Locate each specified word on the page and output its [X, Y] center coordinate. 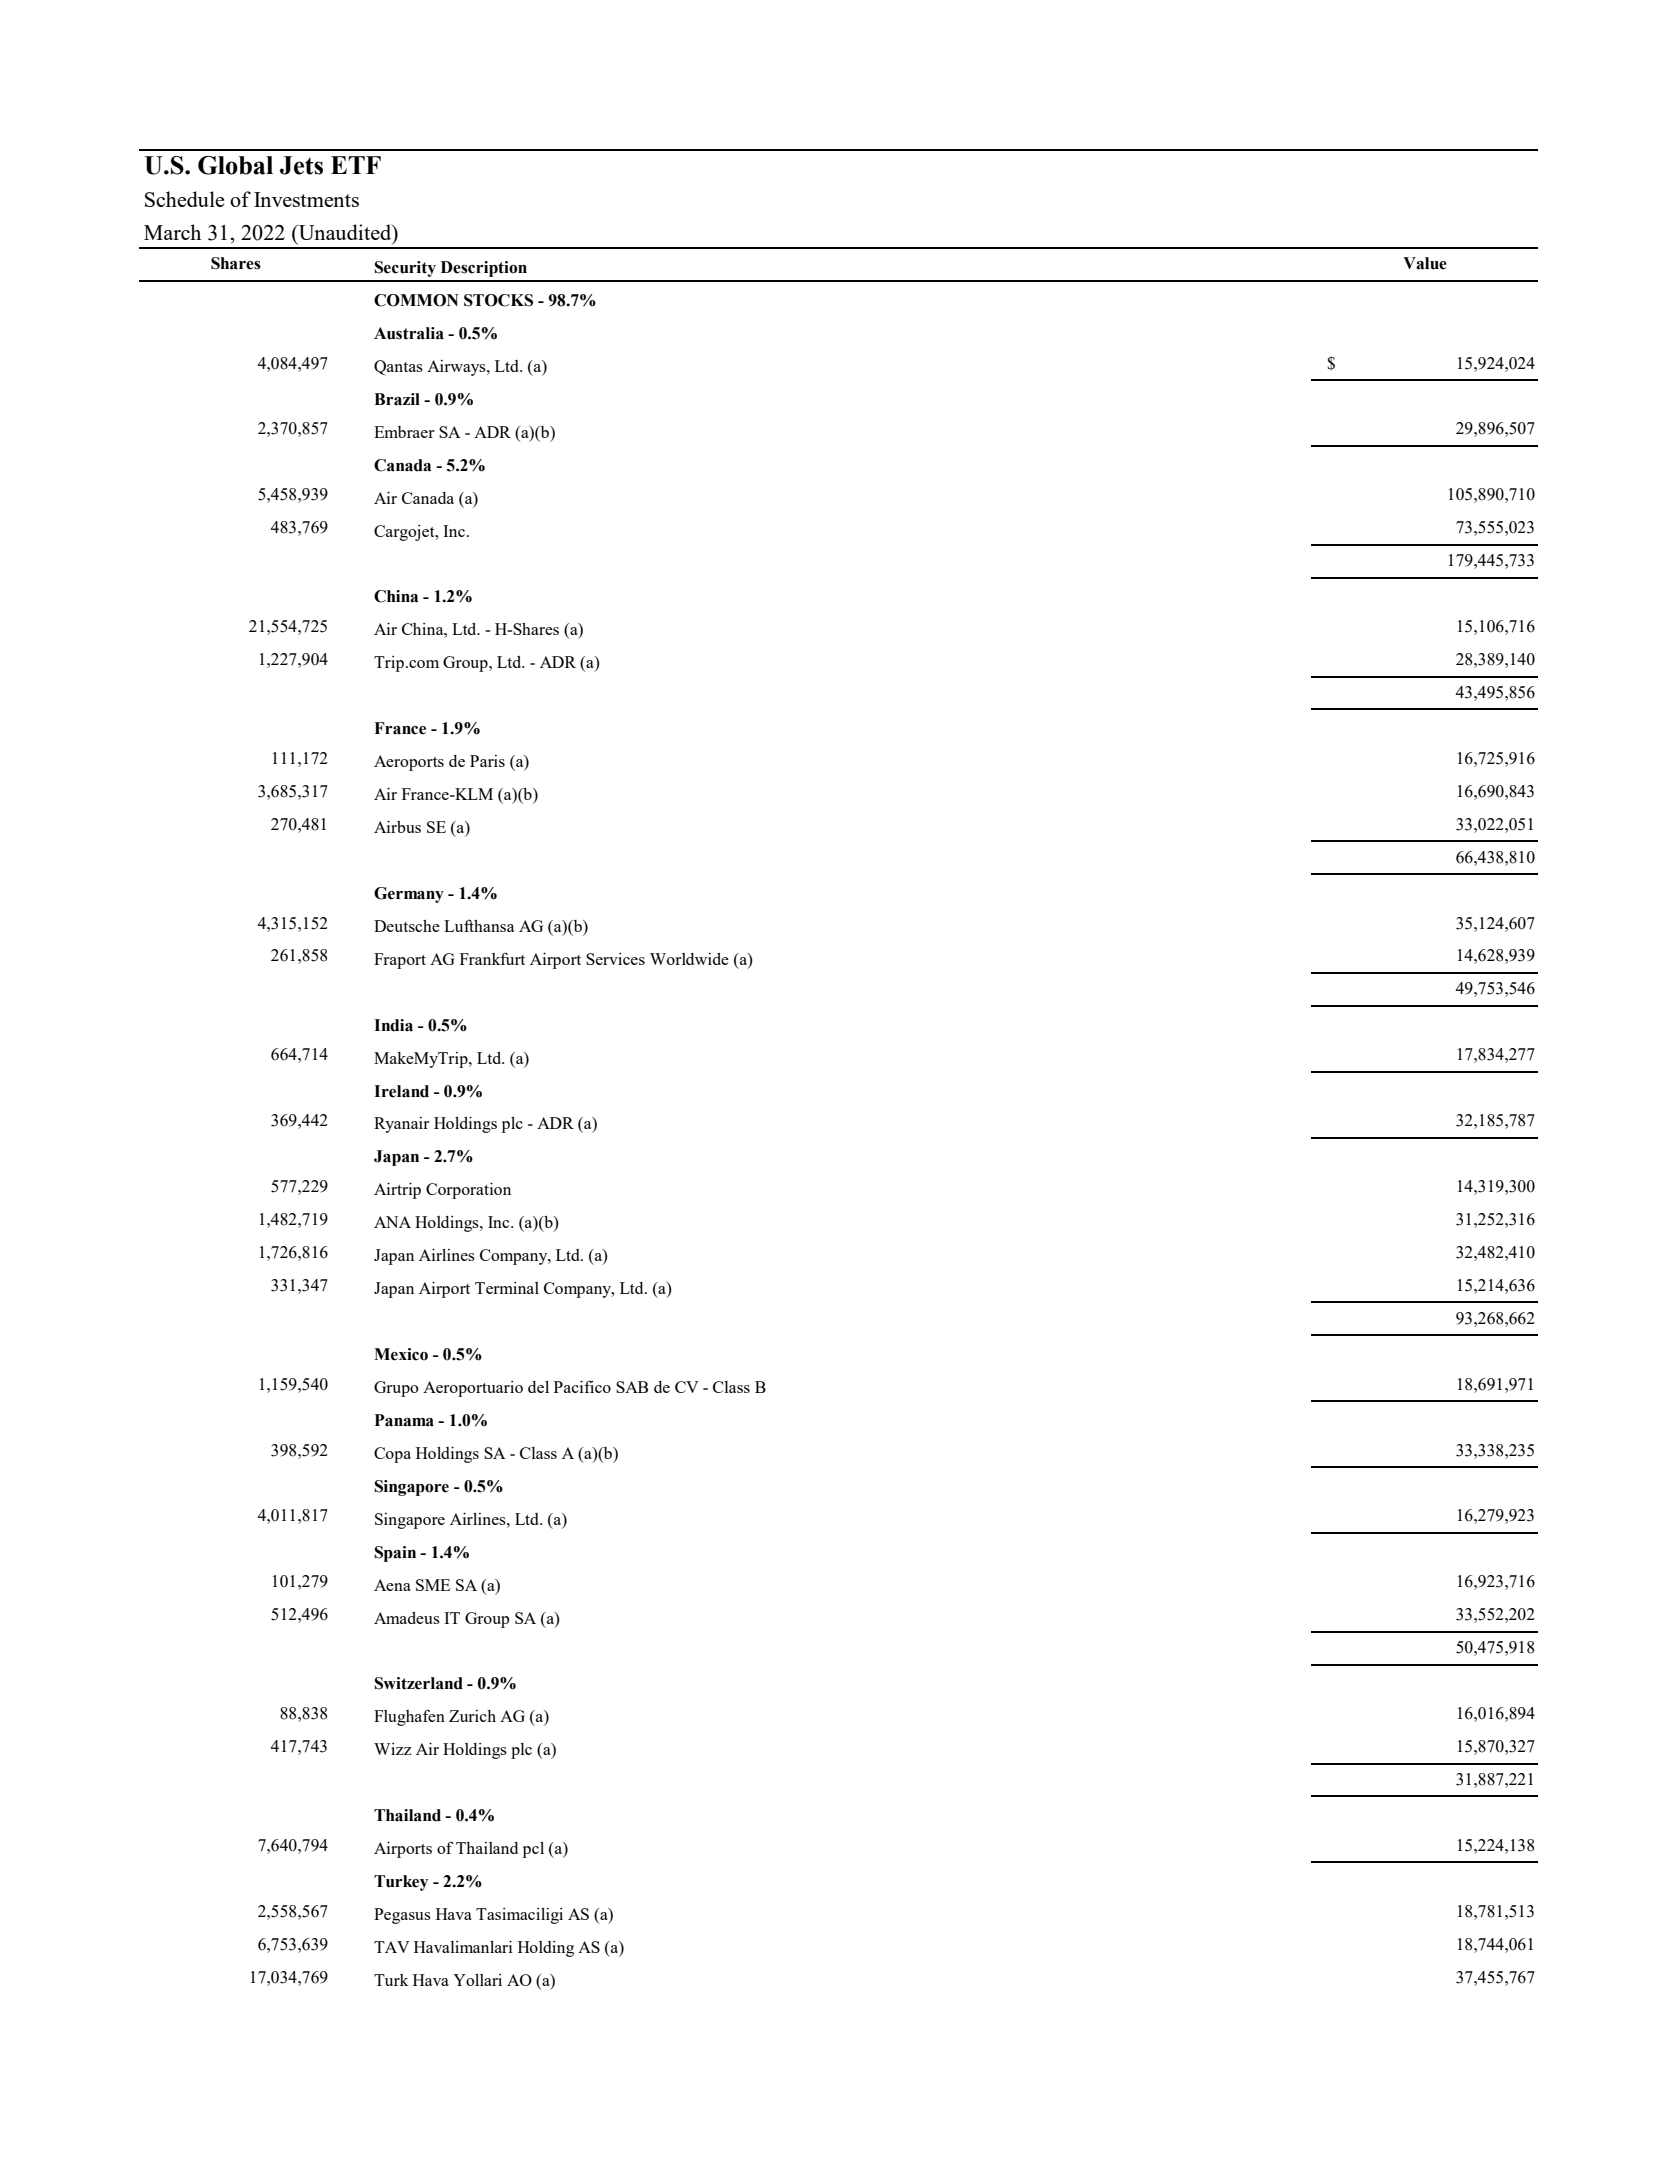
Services [615, 959]
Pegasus [402, 1916]
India [393, 1025]
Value [1425, 263]
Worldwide [689, 959]
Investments [306, 199]
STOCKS [498, 300]
